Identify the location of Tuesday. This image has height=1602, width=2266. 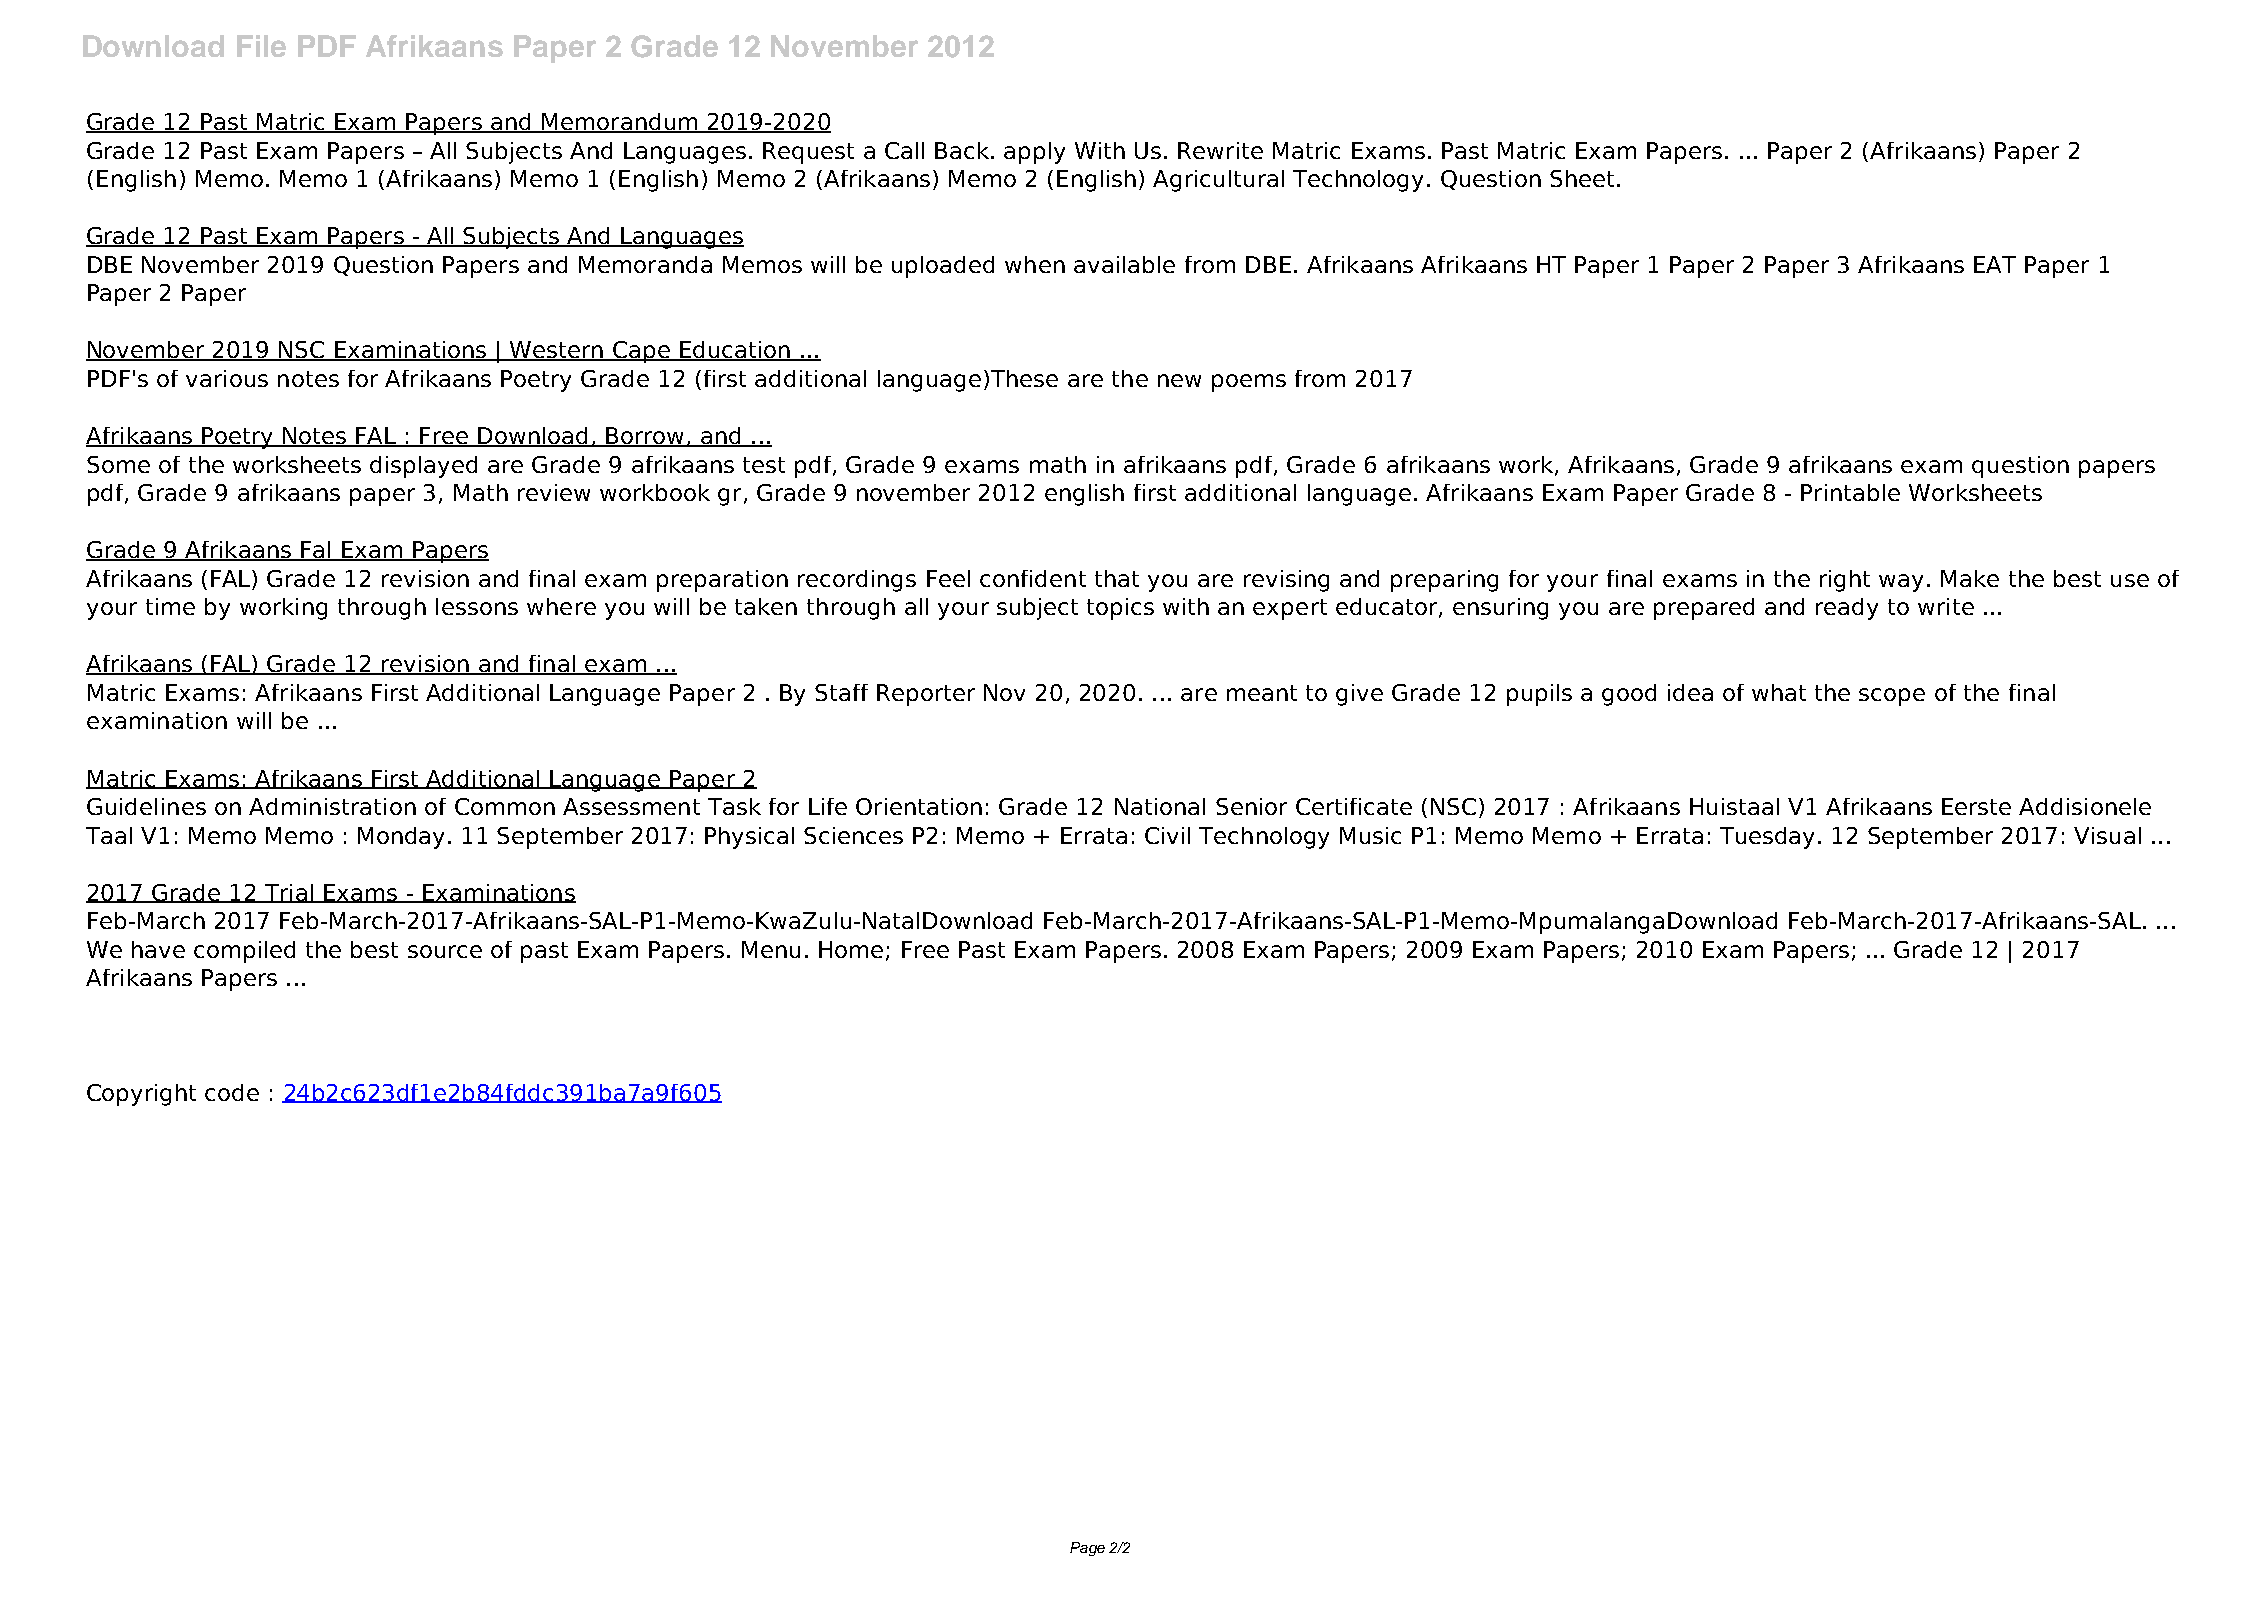
(1769, 838).
